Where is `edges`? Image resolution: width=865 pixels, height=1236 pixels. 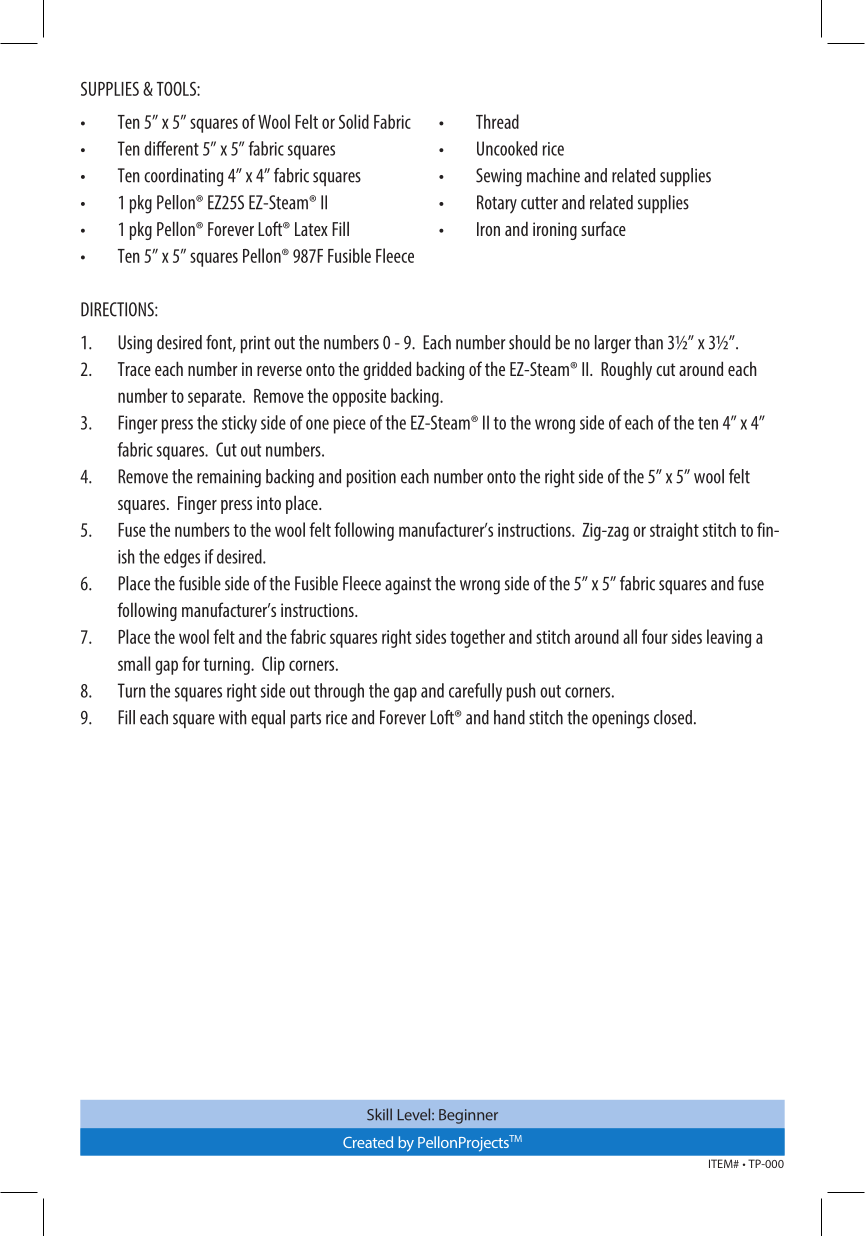 edges is located at coordinates (182, 558).
